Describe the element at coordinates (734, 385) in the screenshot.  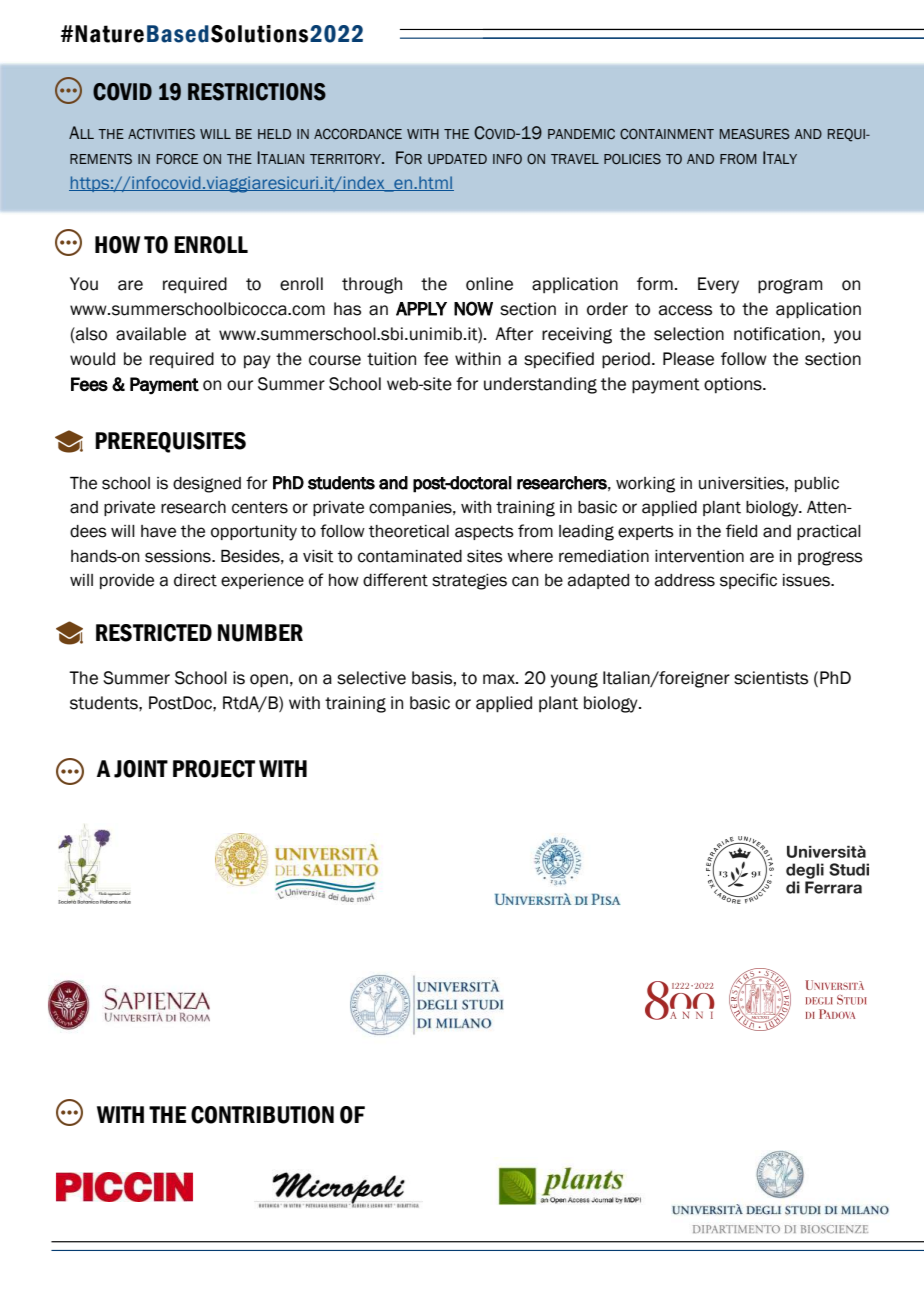
I see `options` at that location.
